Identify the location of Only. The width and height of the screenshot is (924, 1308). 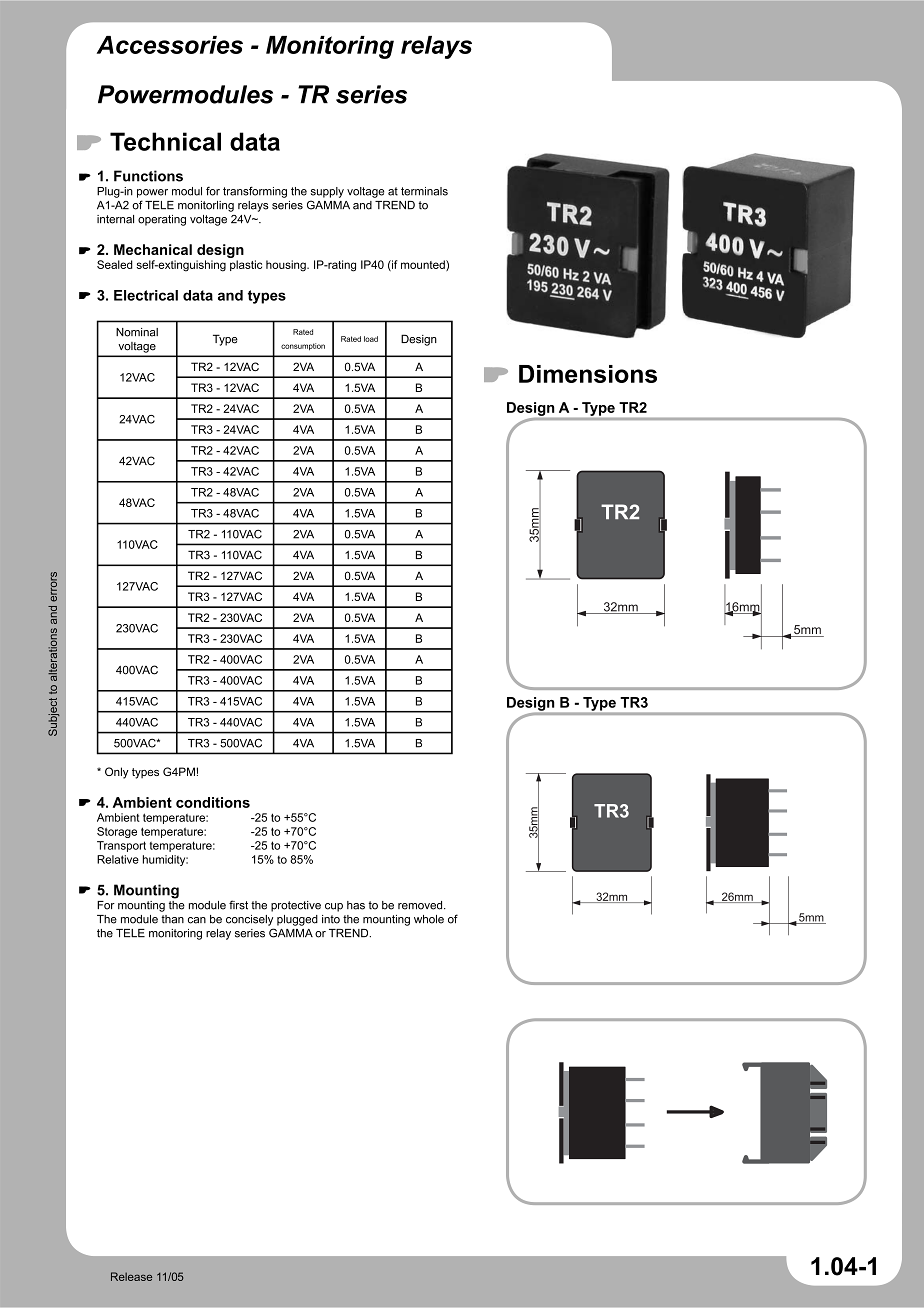
(117, 773).
